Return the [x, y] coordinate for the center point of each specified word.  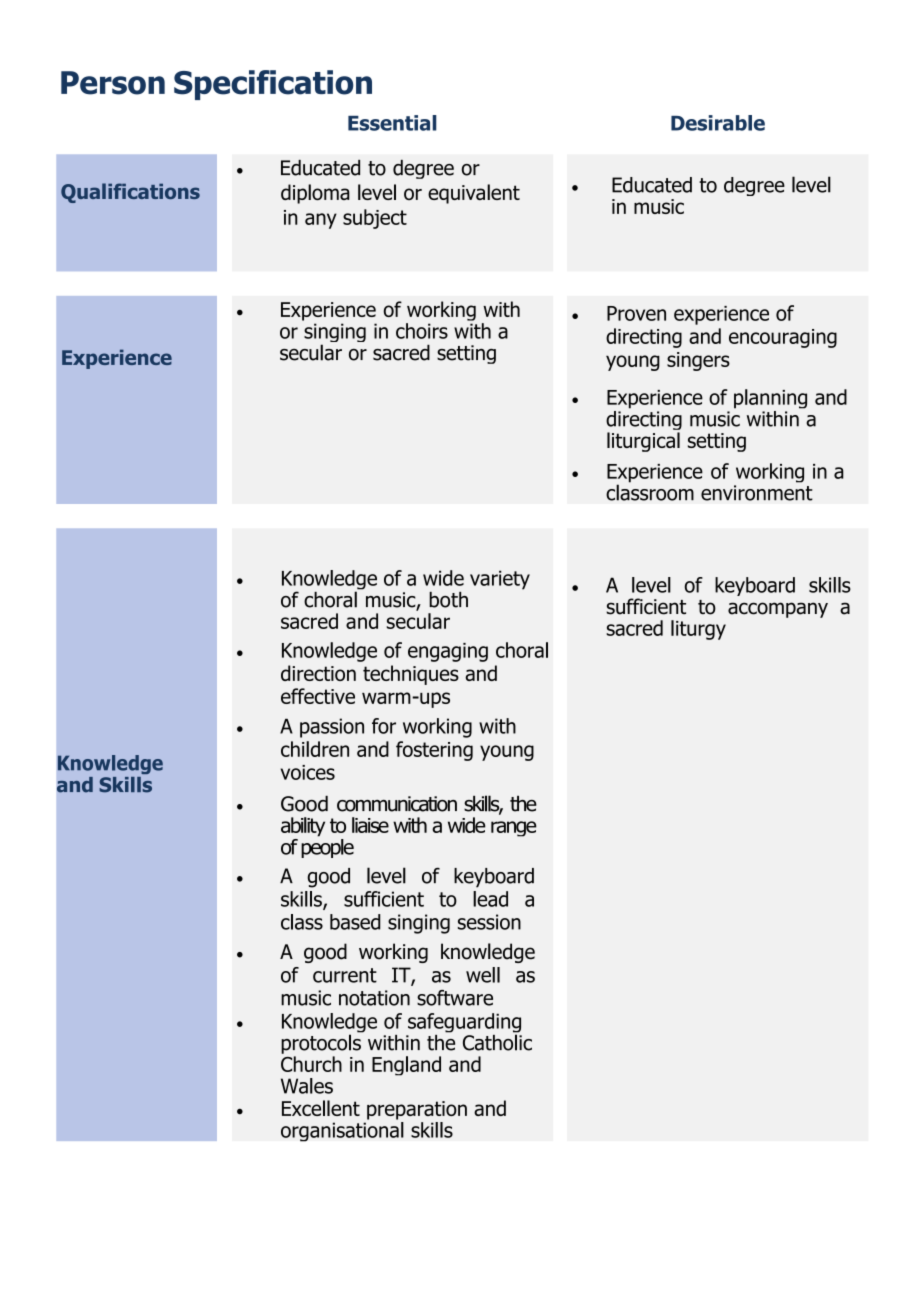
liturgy [698, 630]
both [448, 600]
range [514, 829]
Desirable [718, 123]
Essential [392, 123]
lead [490, 899]
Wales [307, 1086]
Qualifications [130, 193]
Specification [273, 85]
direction [318, 673]
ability [303, 827]
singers [698, 361]
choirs [422, 331]
